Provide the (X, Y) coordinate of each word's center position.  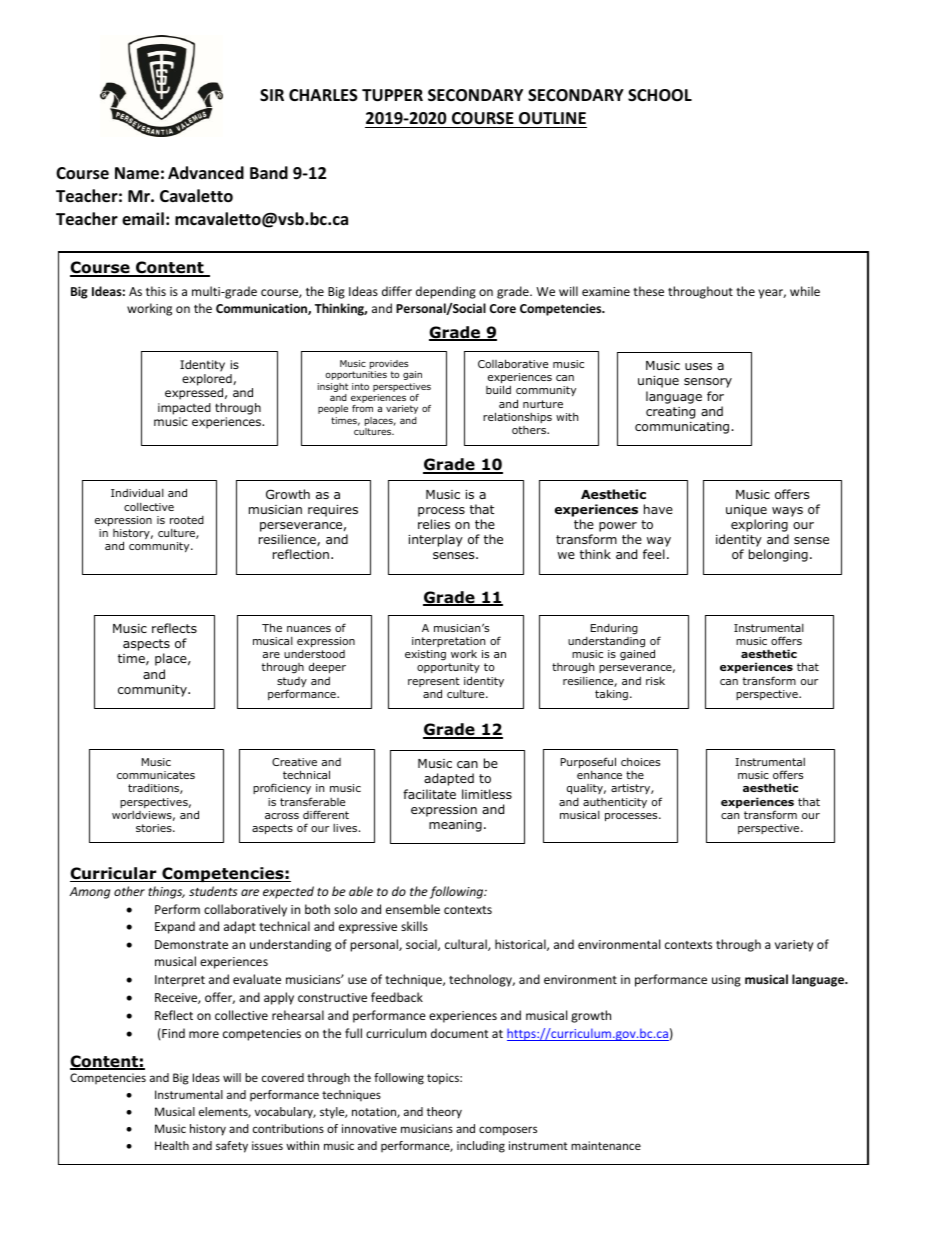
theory (444, 1113)
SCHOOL (660, 95)
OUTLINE (552, 118)
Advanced (206, 172)
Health (172, 1145)
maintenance (606, 1145)
